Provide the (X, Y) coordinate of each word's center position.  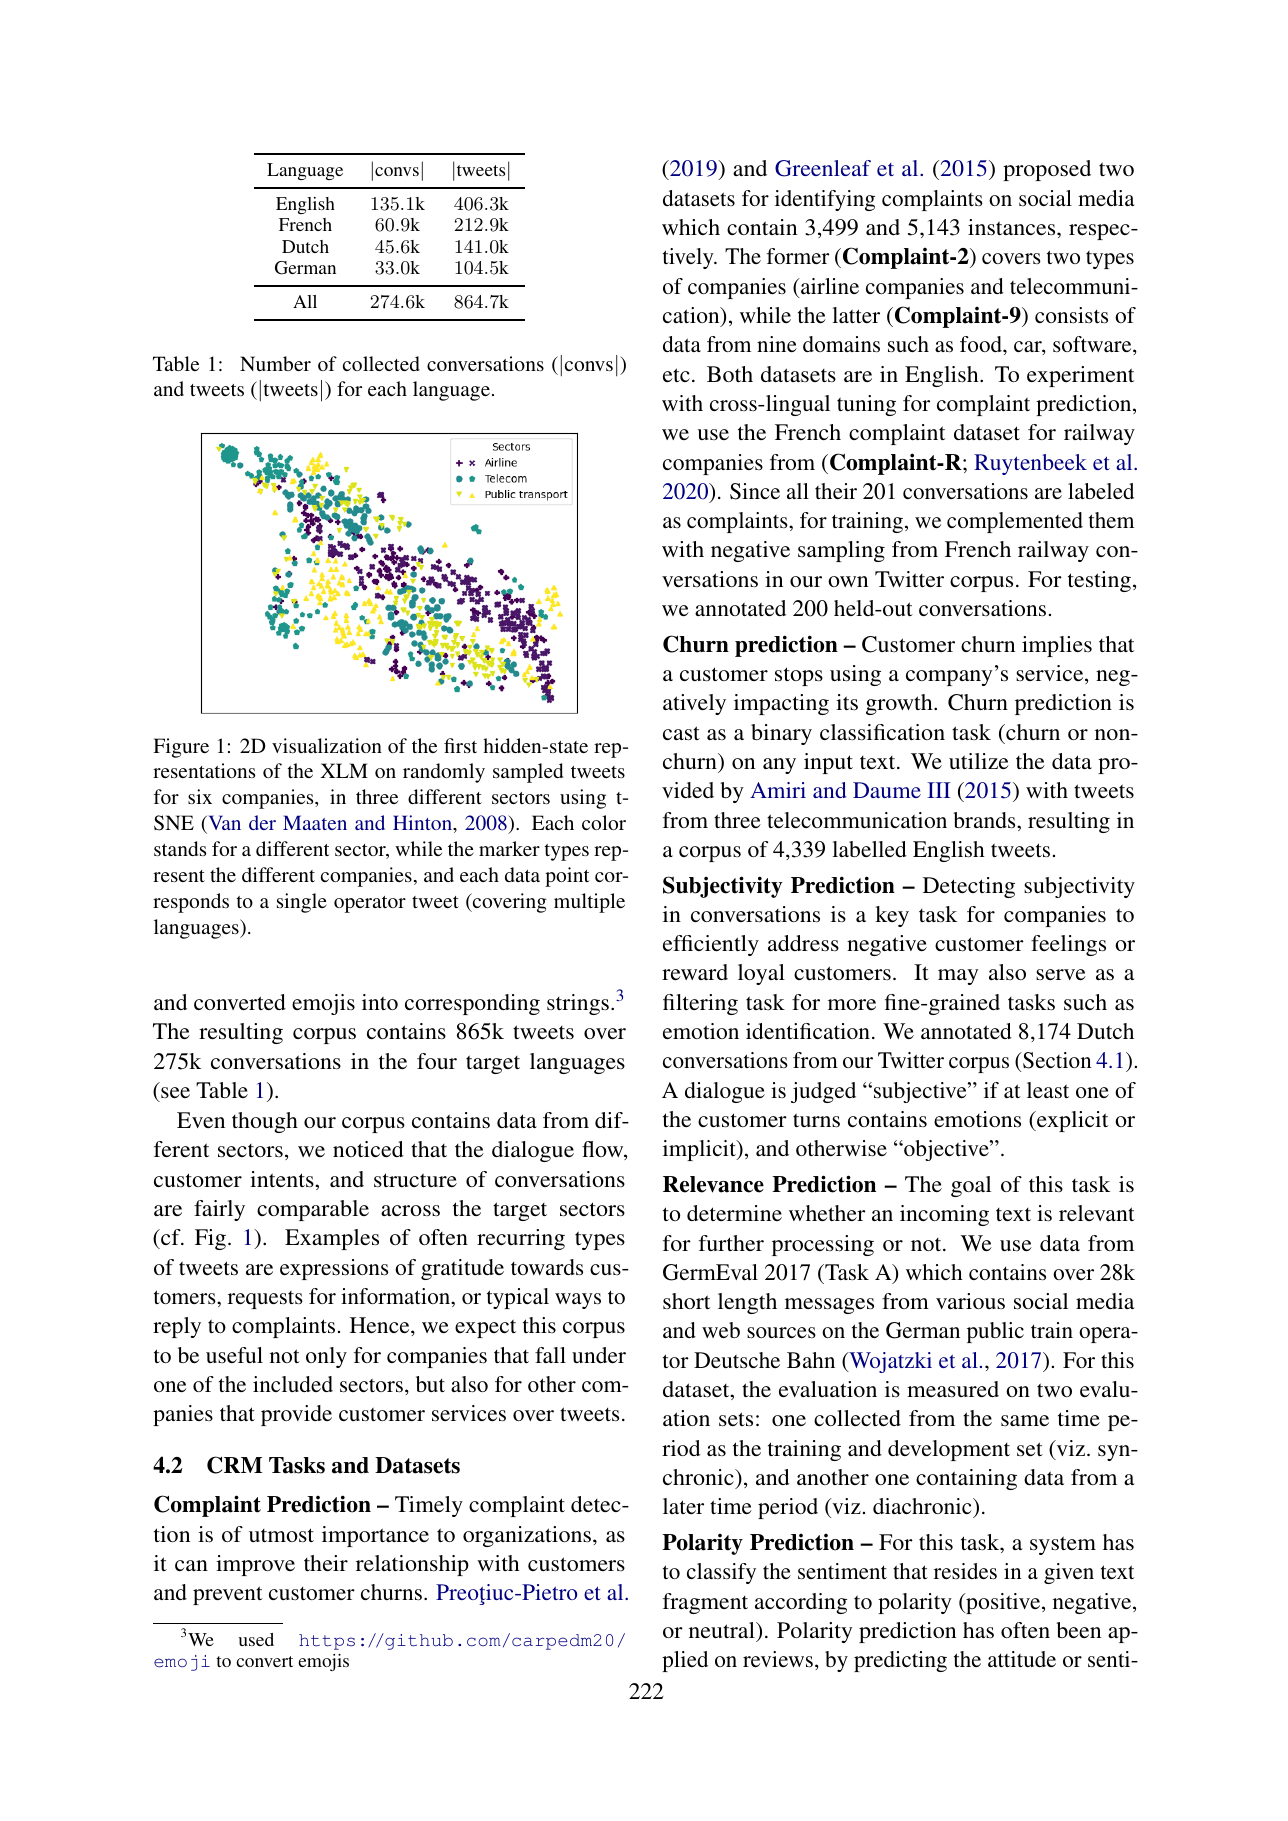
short (686, 1301)
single (302, 903)
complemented (1015, 522)
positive (1003, 1603)
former (798, 256)
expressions (334, 1269)
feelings (1068, 945)
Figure (181, 748)
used (256, 1639)
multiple (589, 903)
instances (1013, 227)
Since (755, 491)
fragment (705, 1603)
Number (275, 363)
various (970, 1301)
